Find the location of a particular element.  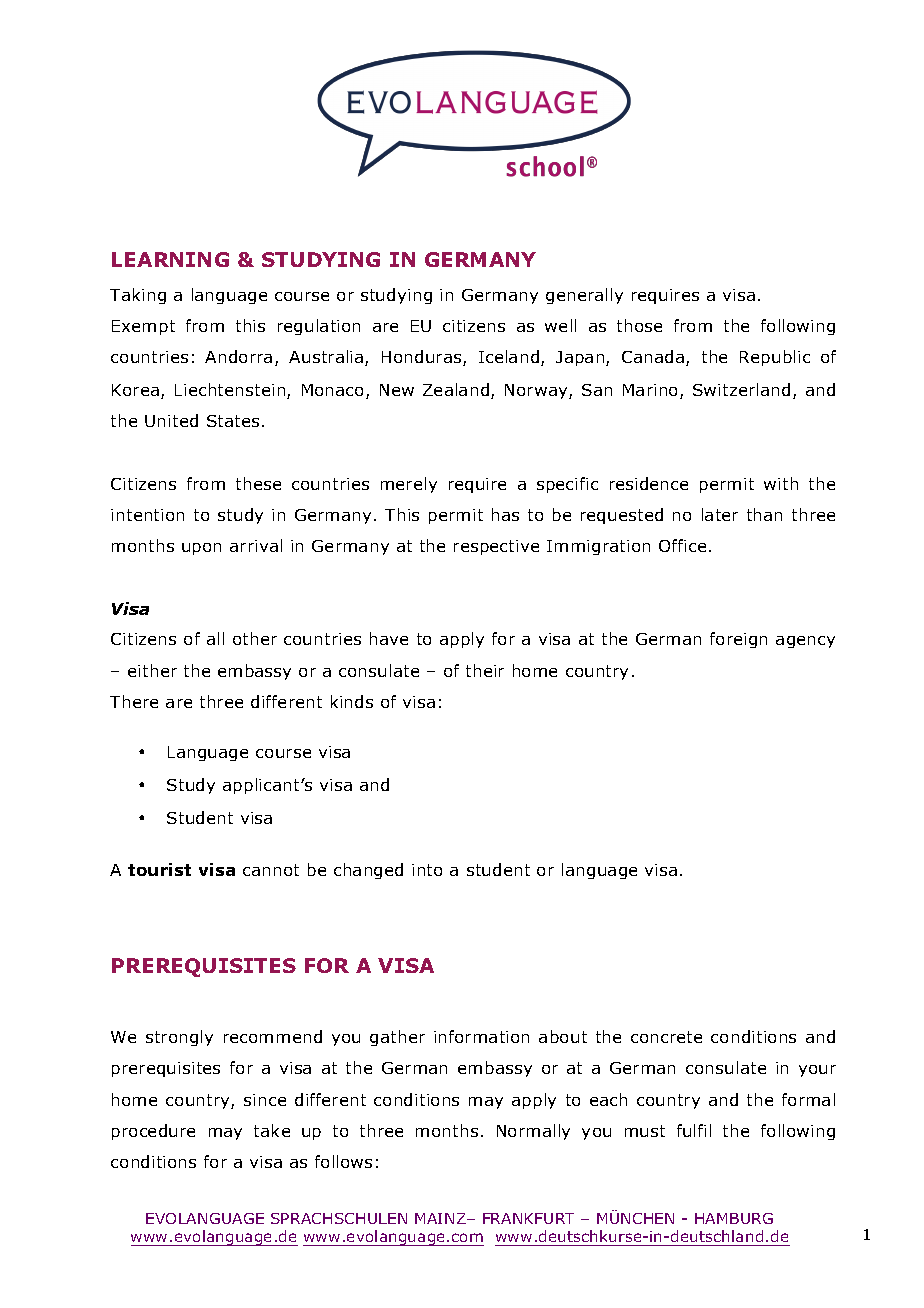

concrete is located at coordinates (666, 1037).
